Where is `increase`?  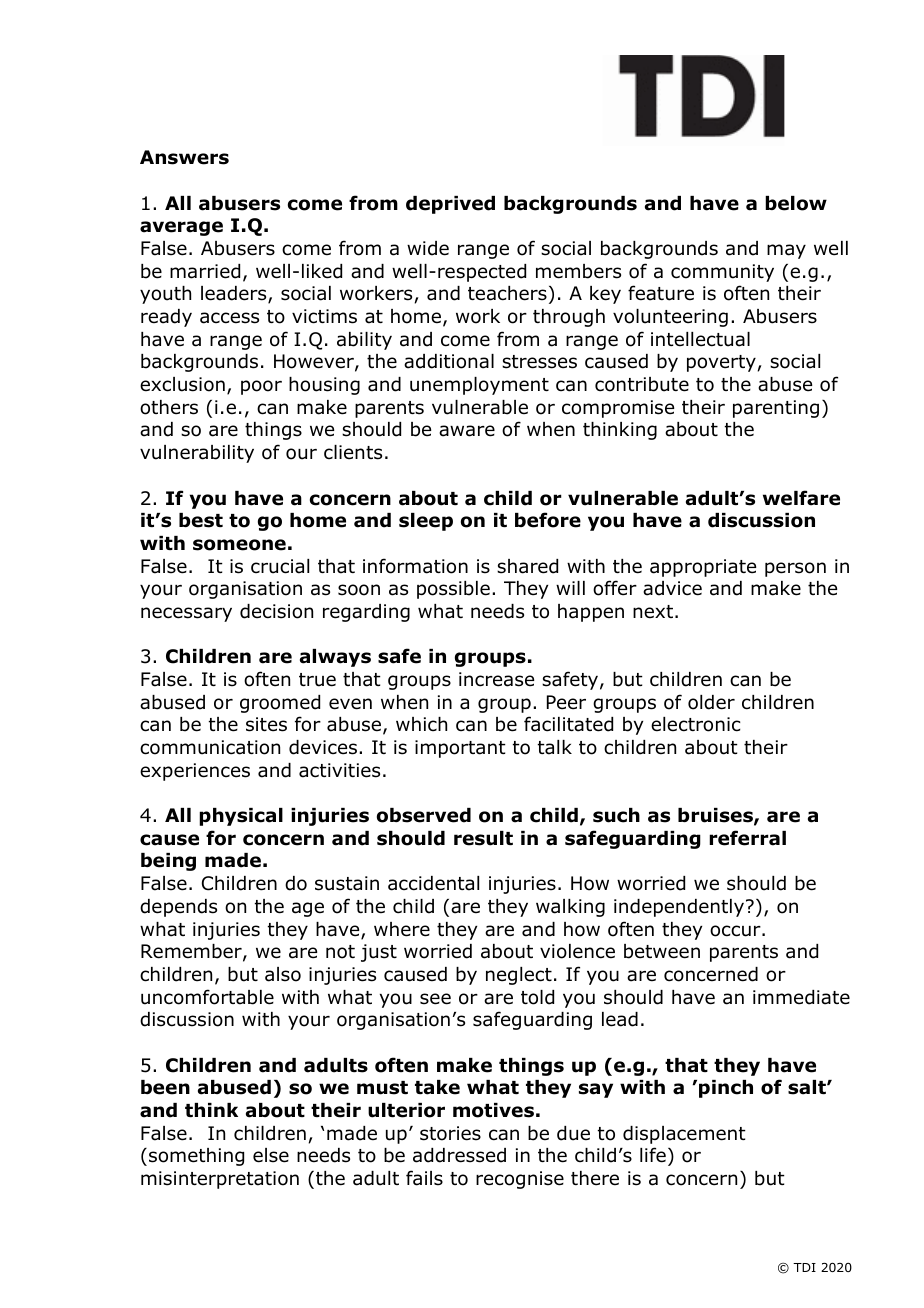 increase is located at coordinates (496, 679).
